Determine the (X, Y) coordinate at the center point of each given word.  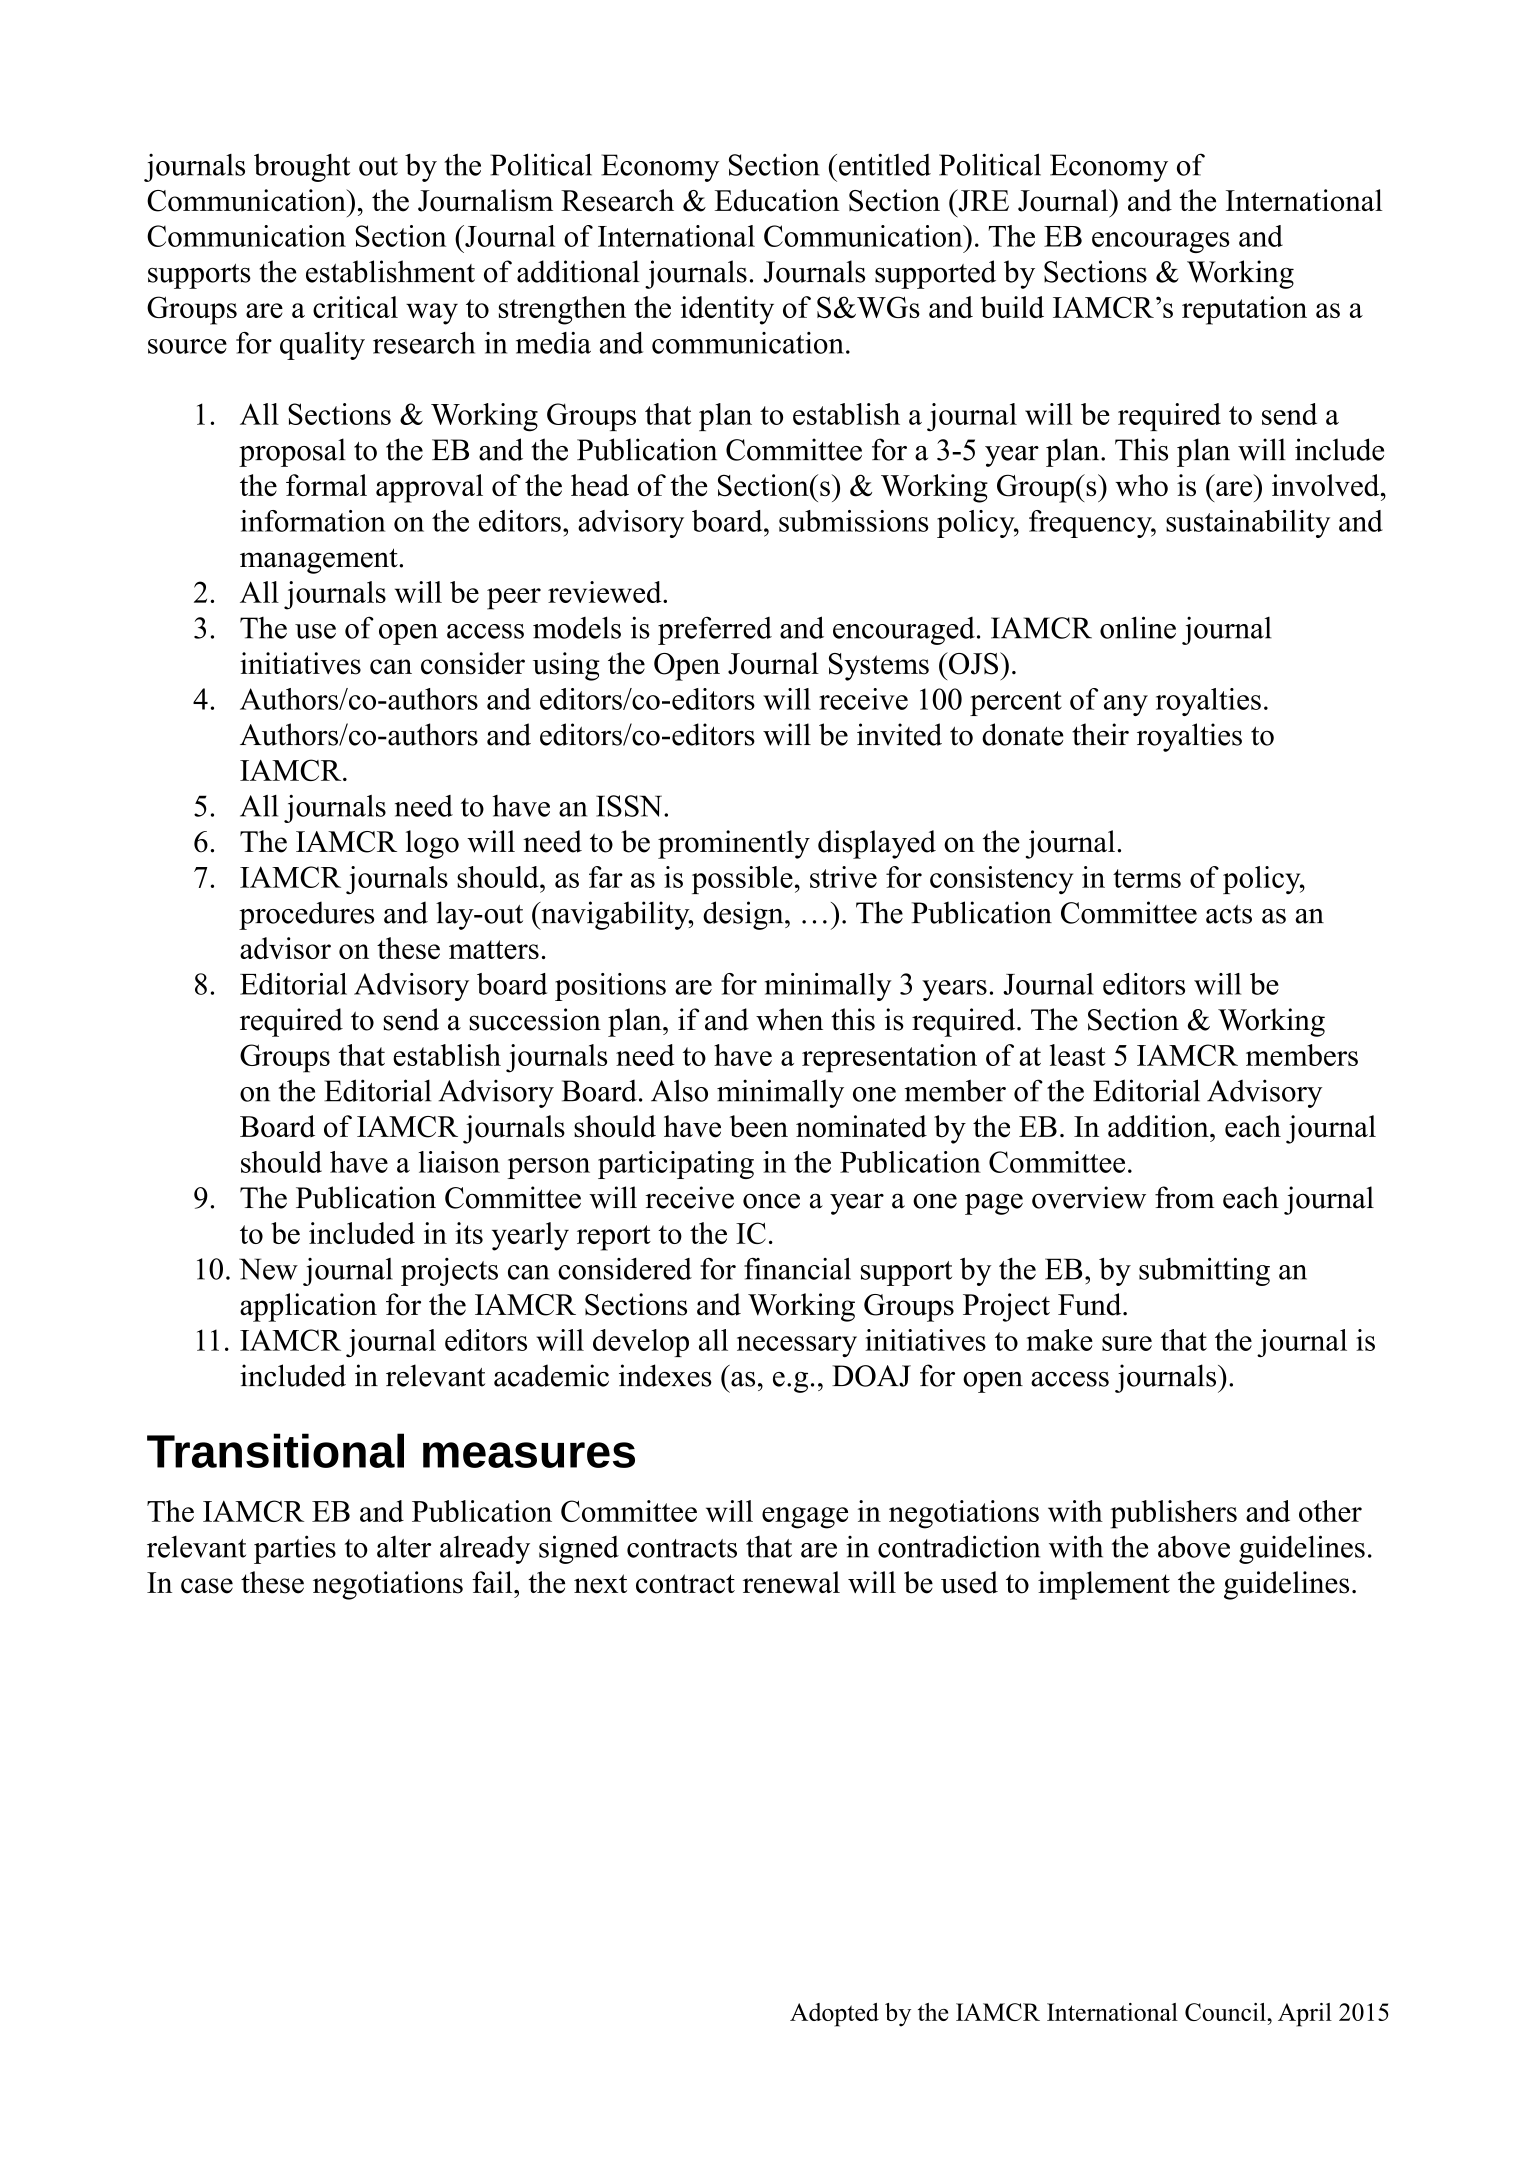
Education (777, 200)
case (207, 1586)
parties (295, 1549)
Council (1226, 2012)
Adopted (834, 2015)
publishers (1173, 1514)
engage (805, 1518)
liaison (459, 1162)
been (759, 1126)
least (1078, 1055)
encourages (1161, 242)
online (1138, 627)
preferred (715, 630)
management (320, 561)
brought (302, 167)
